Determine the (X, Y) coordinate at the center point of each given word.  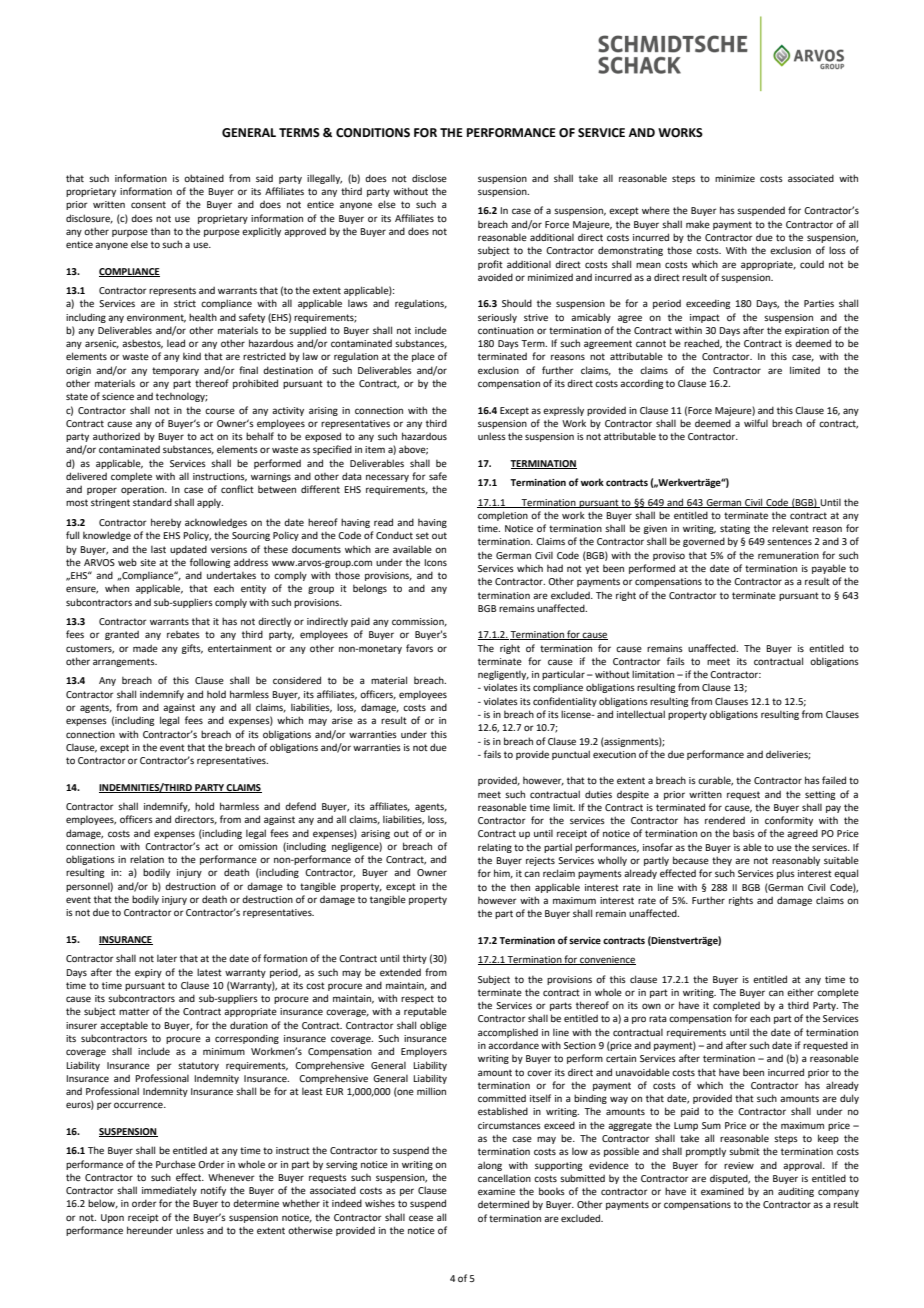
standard (152, 502)
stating (735, 529)
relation (147, 859)
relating (495, 848)
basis (744, 833)
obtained (204, 178)
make (698, 224)
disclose (429, 178)
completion (503, 516)
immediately (169, 1191)
